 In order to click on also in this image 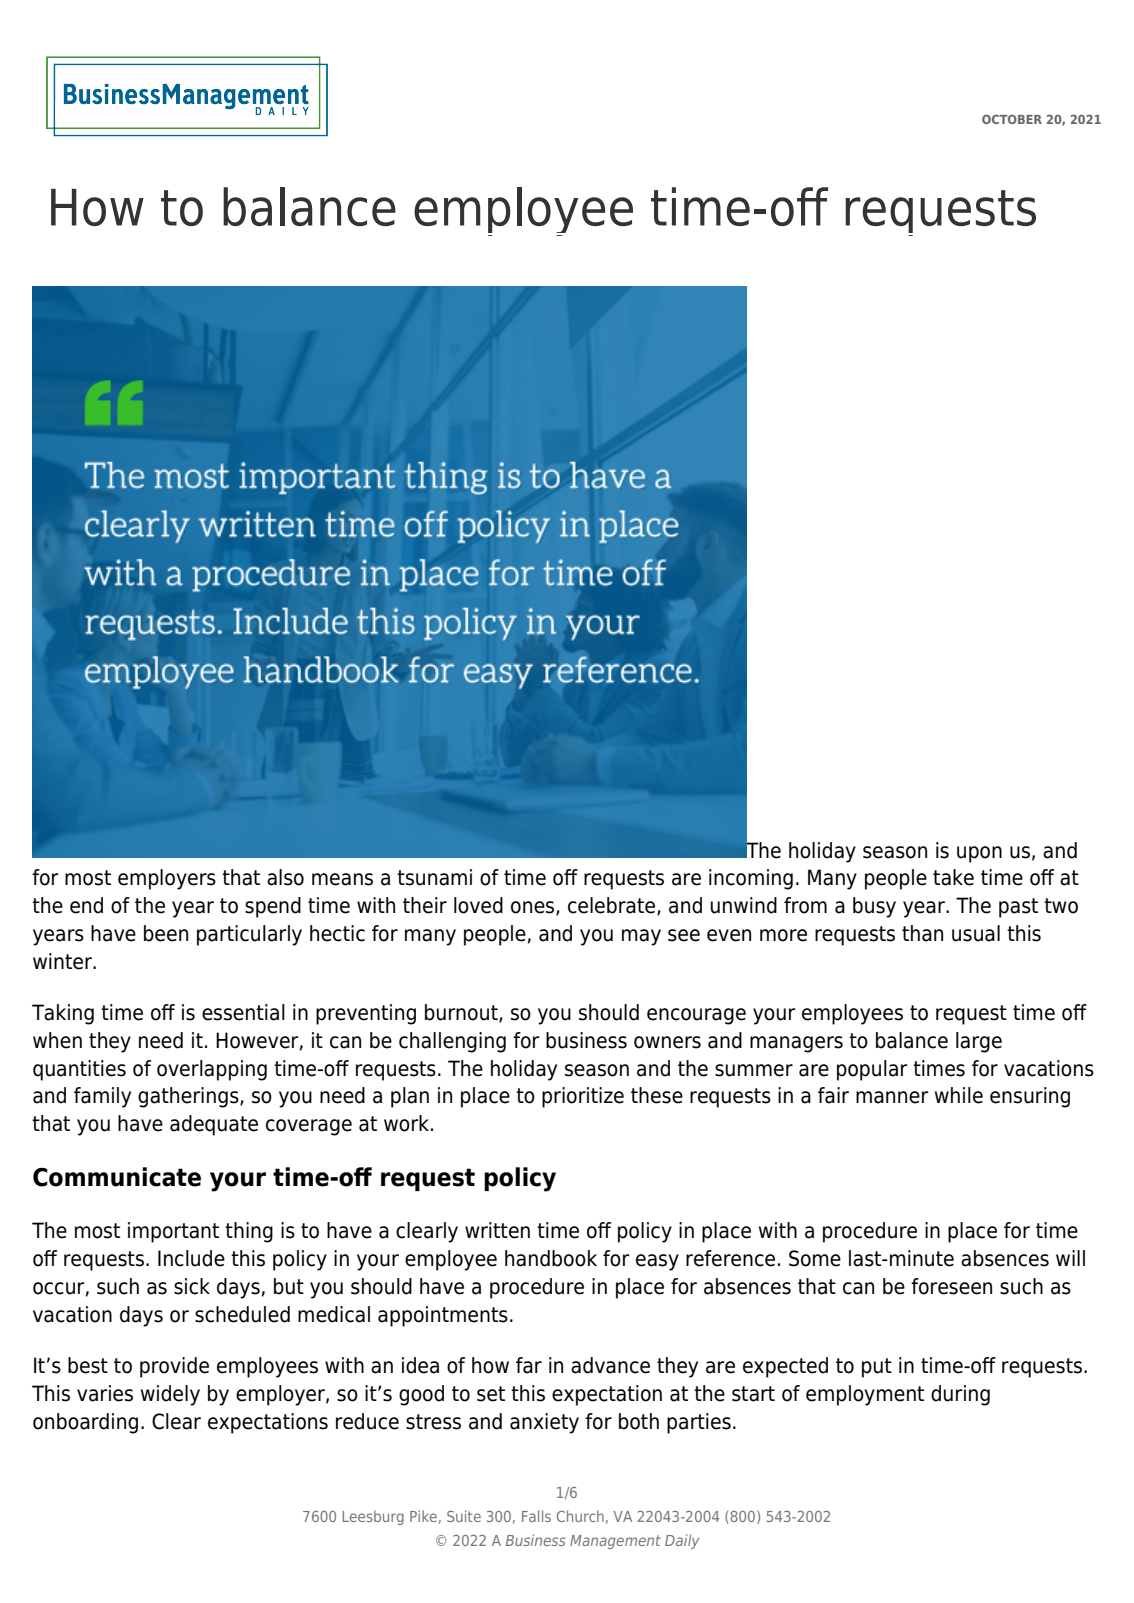, I will do `click(285, 877)`.
